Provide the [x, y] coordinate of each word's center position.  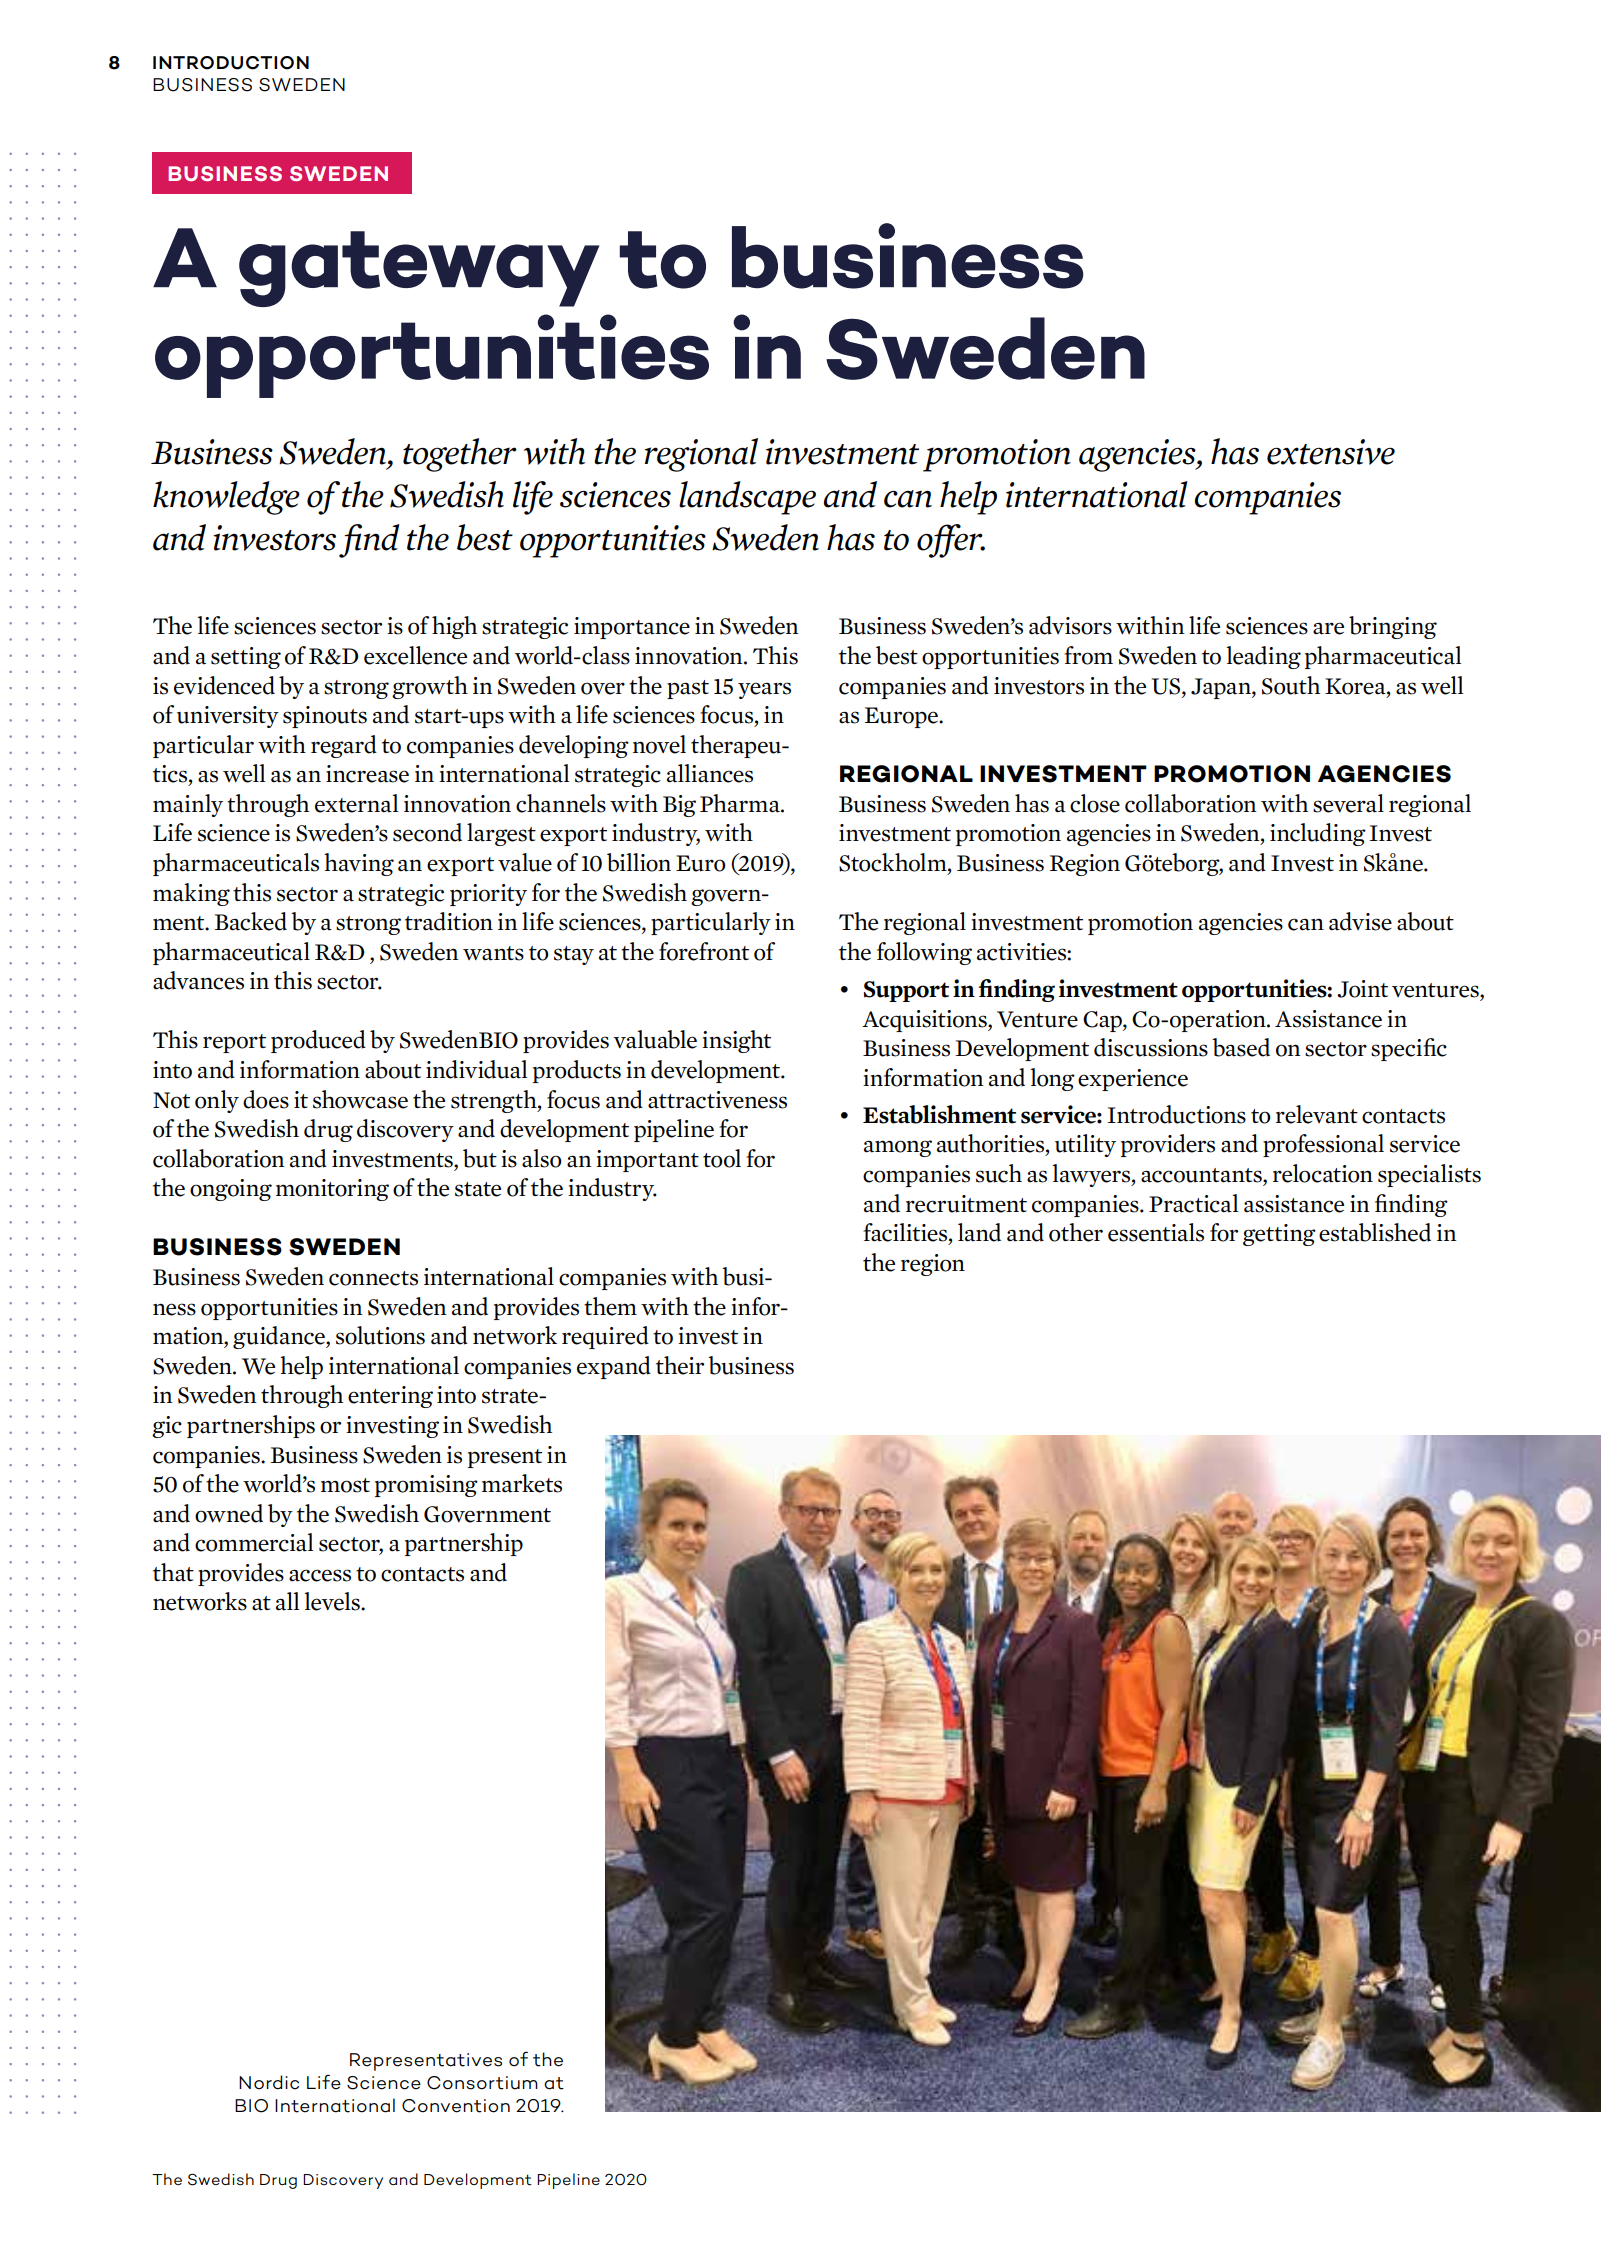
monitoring [332, 1190]
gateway [419, 269]
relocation [1323, 1173]
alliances [710, 773]
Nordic [269, 2082]
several [1348, 803]
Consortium [482, 2083]
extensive [1331, 452]
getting [1279, 1235]
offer [951, 541]
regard [344, 746]
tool [722, 1158]
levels [333, 1601]
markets [522, 1483]
